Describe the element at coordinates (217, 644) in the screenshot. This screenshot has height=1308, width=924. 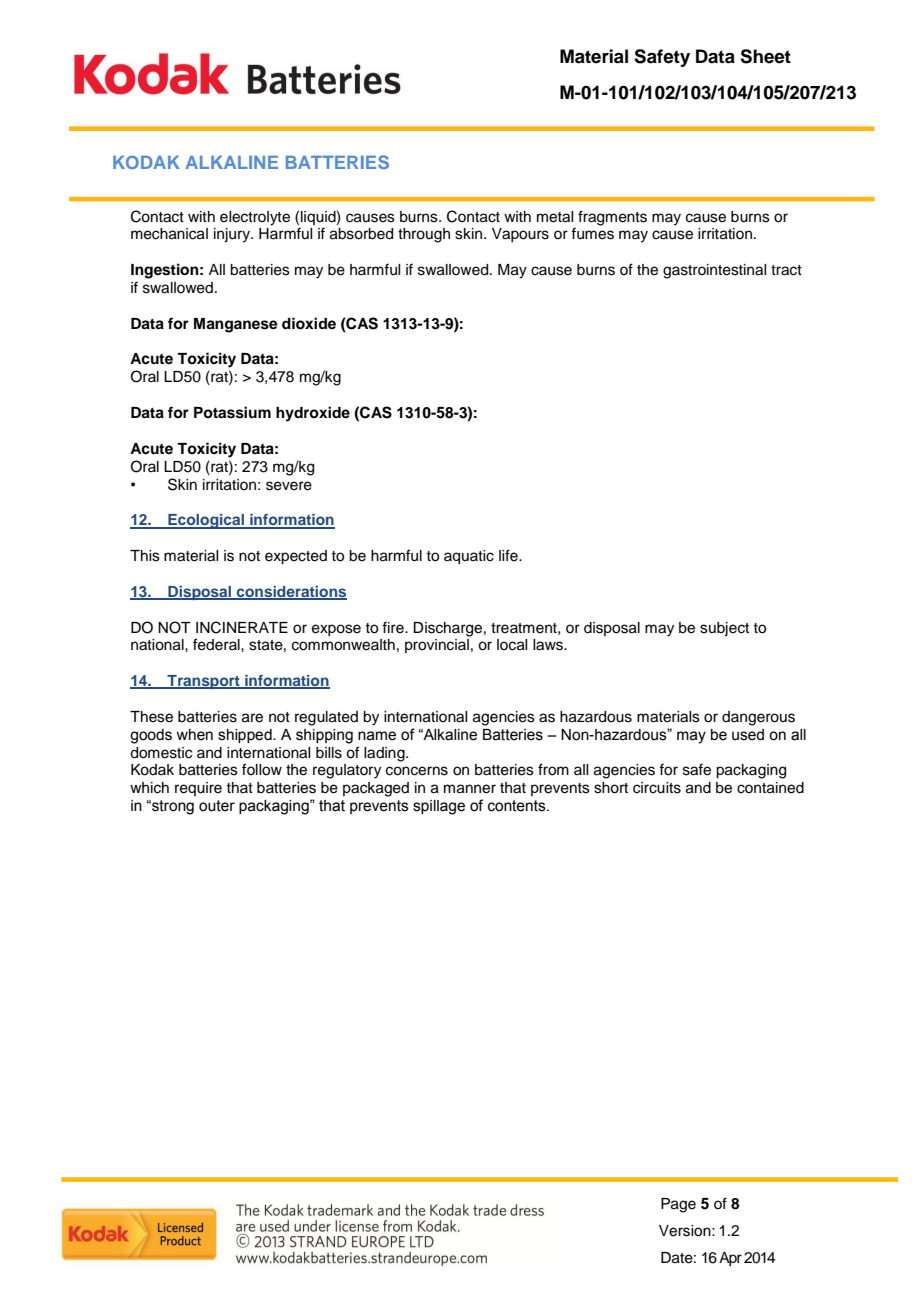
I see `federal` at that location.
